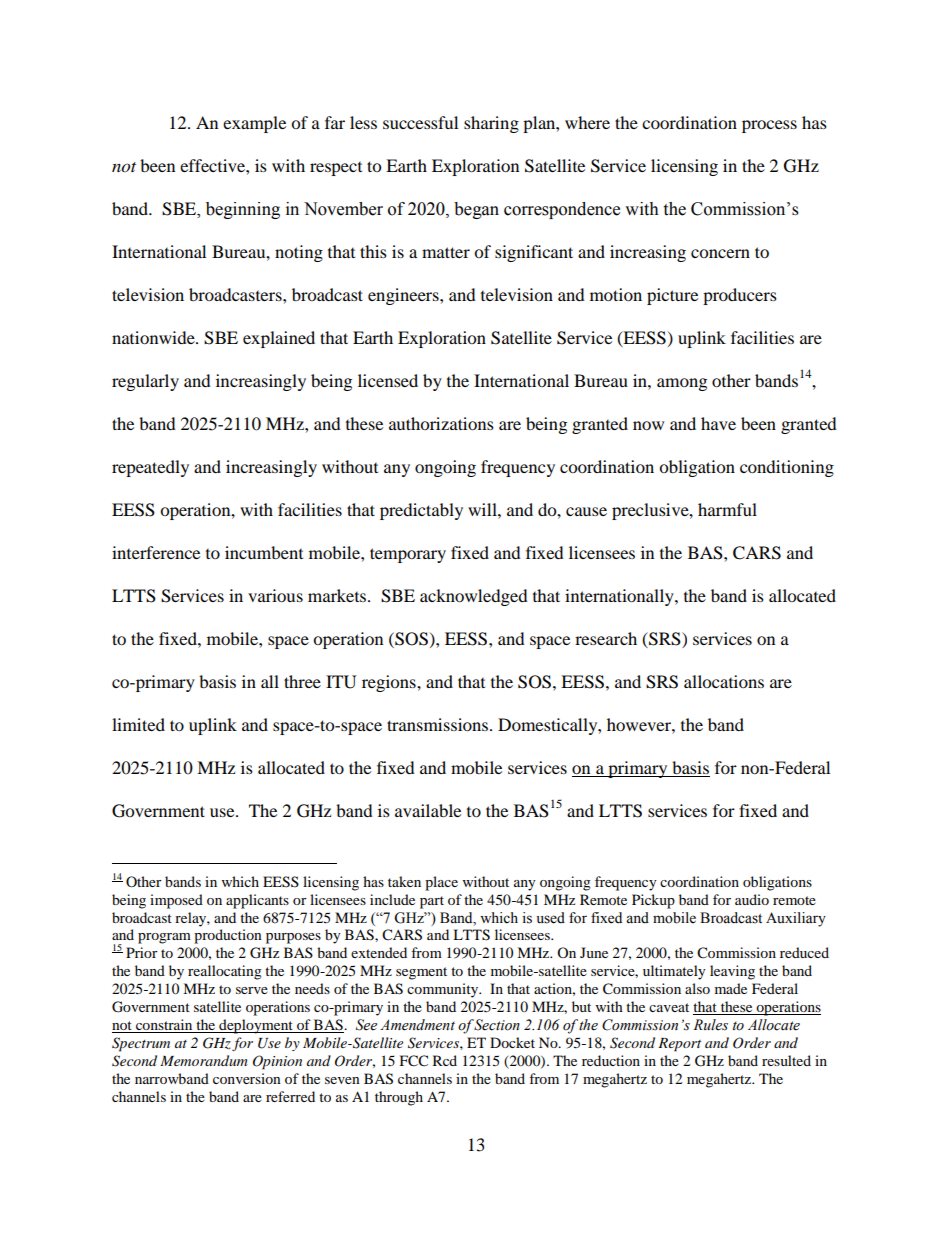  I want to click on available, so click(428, 810).
